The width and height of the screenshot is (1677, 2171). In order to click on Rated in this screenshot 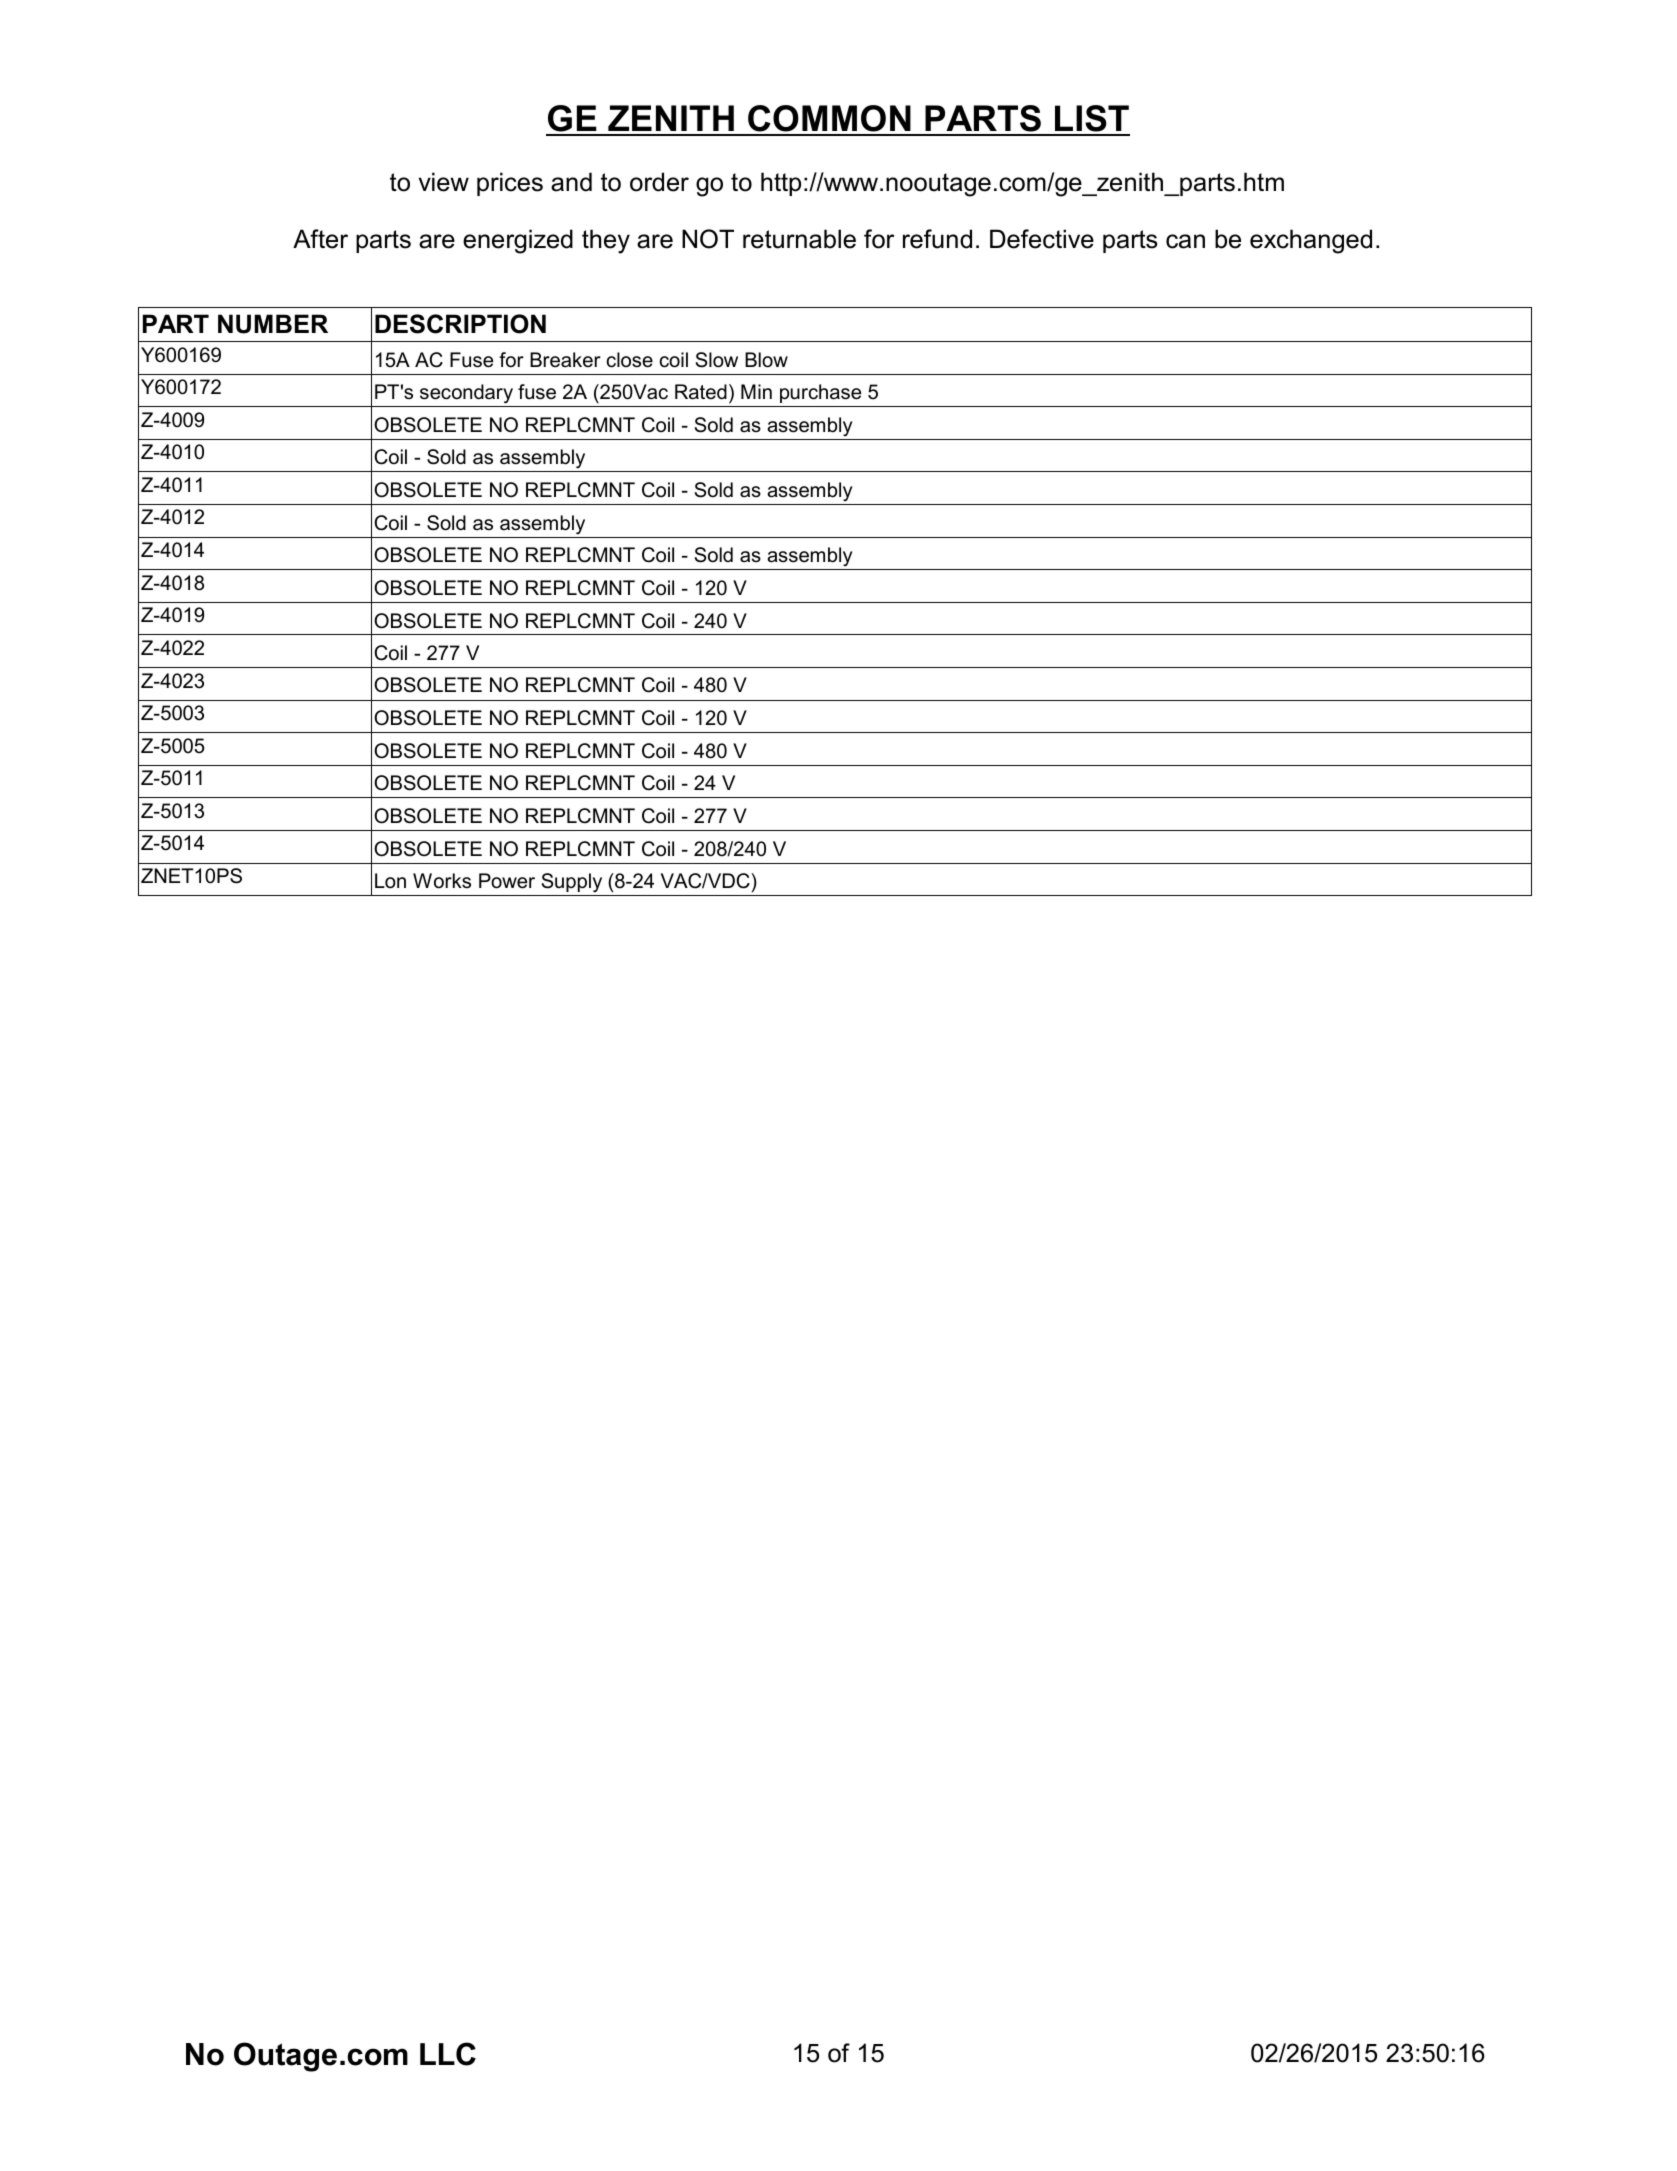, I will do `click(701, 392)`.
